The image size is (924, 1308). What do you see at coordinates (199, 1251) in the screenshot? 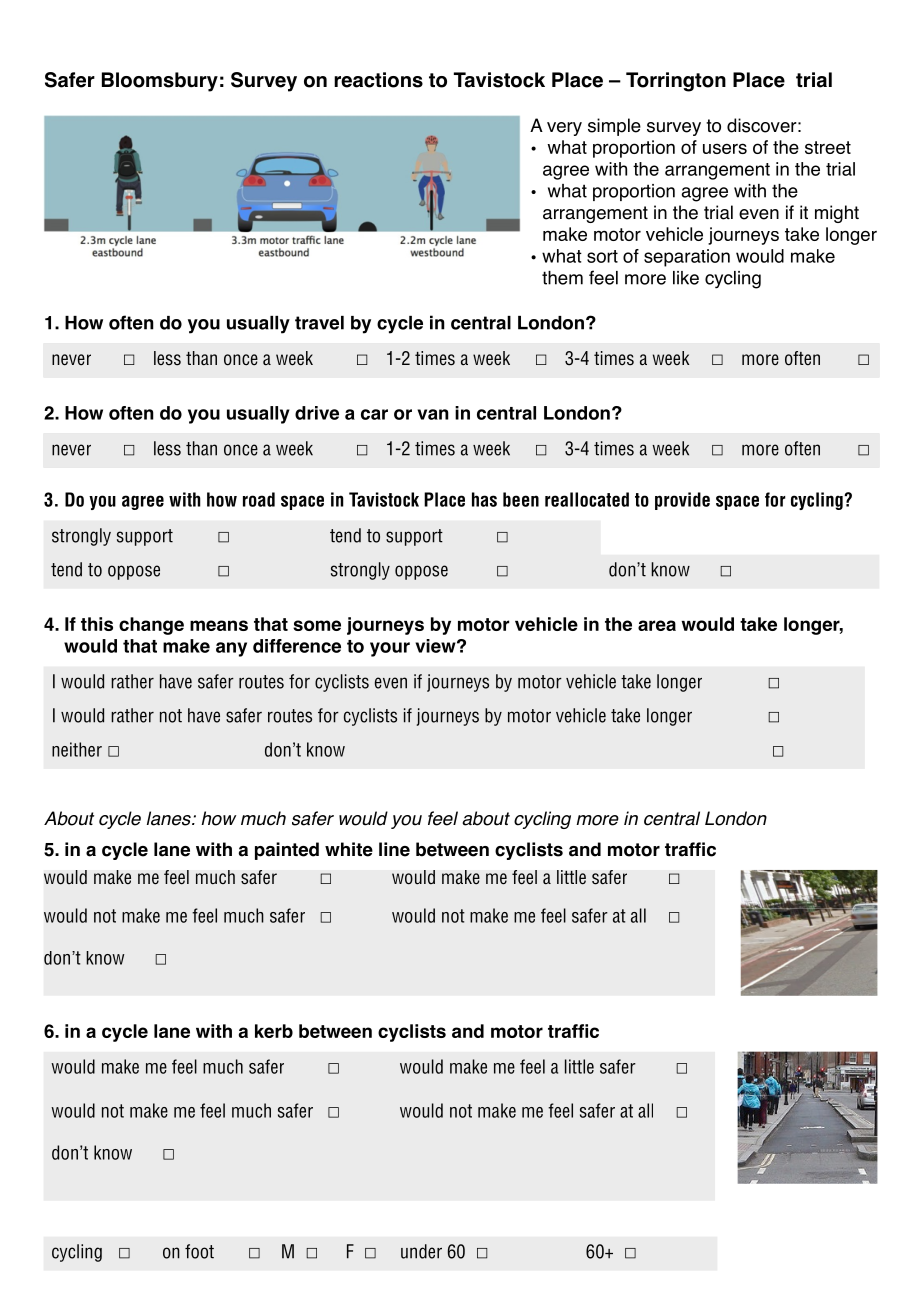
I see `foot` at bounding box center [199, 1251].
